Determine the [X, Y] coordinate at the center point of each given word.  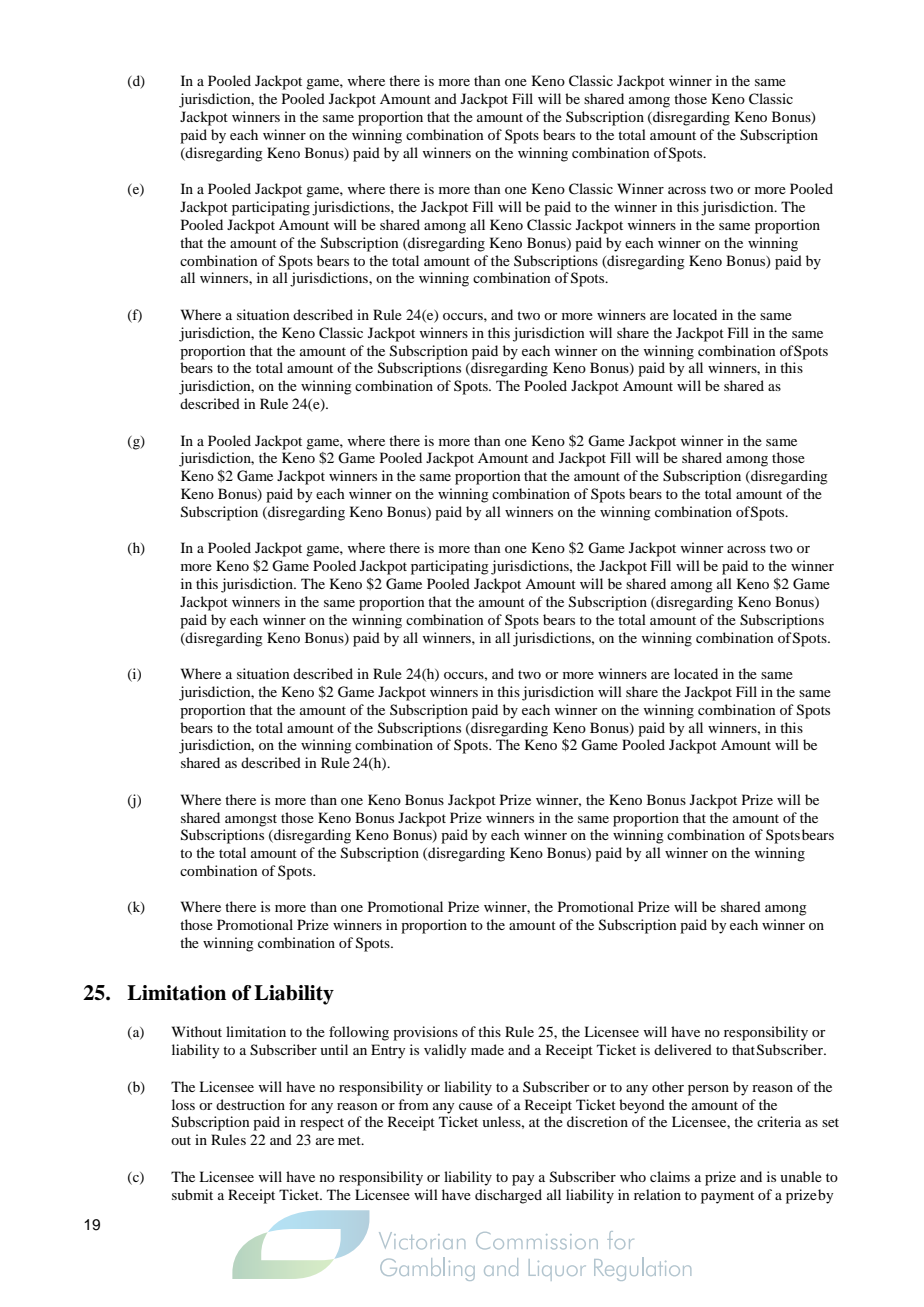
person [708, 1090]
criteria [779, 1121]
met [350, 1140]
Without [197, 1031]
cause [476, 1106]
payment [727, 1197]
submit [192, 1194]
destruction [250, 1104]
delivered [683, 1049]
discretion [597, 1121]
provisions [425, 1033]
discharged [508, 1196]
